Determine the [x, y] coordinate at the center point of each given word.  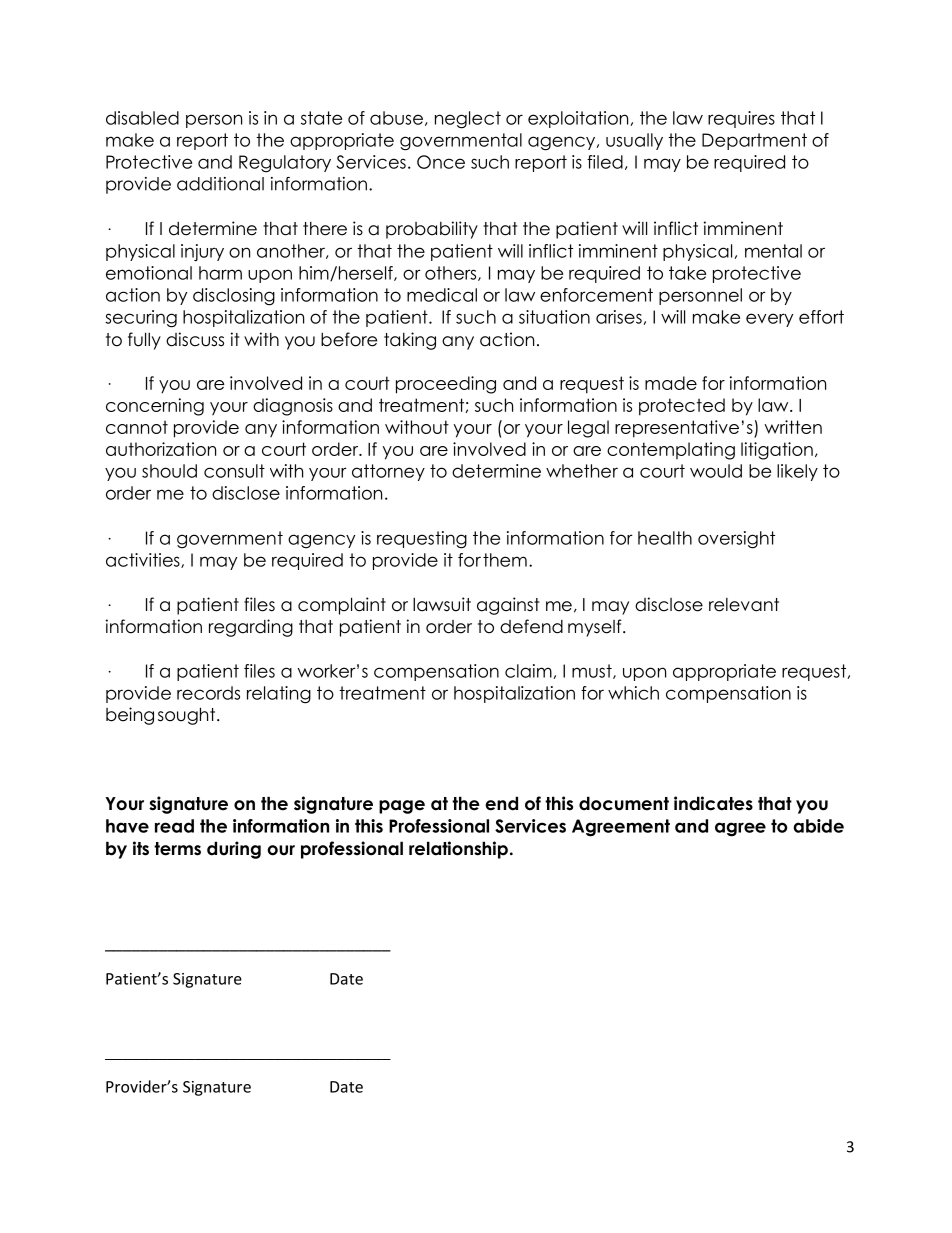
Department [754, 141]
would [716, 471]
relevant [744, 605]
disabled [142, 118]
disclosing [234, 297]
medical [442, 295]
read [174, 826]
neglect [468, 120]
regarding [251, 628]
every [769, 320]
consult [234, 471]
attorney [388, 472]
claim [528, 671]
